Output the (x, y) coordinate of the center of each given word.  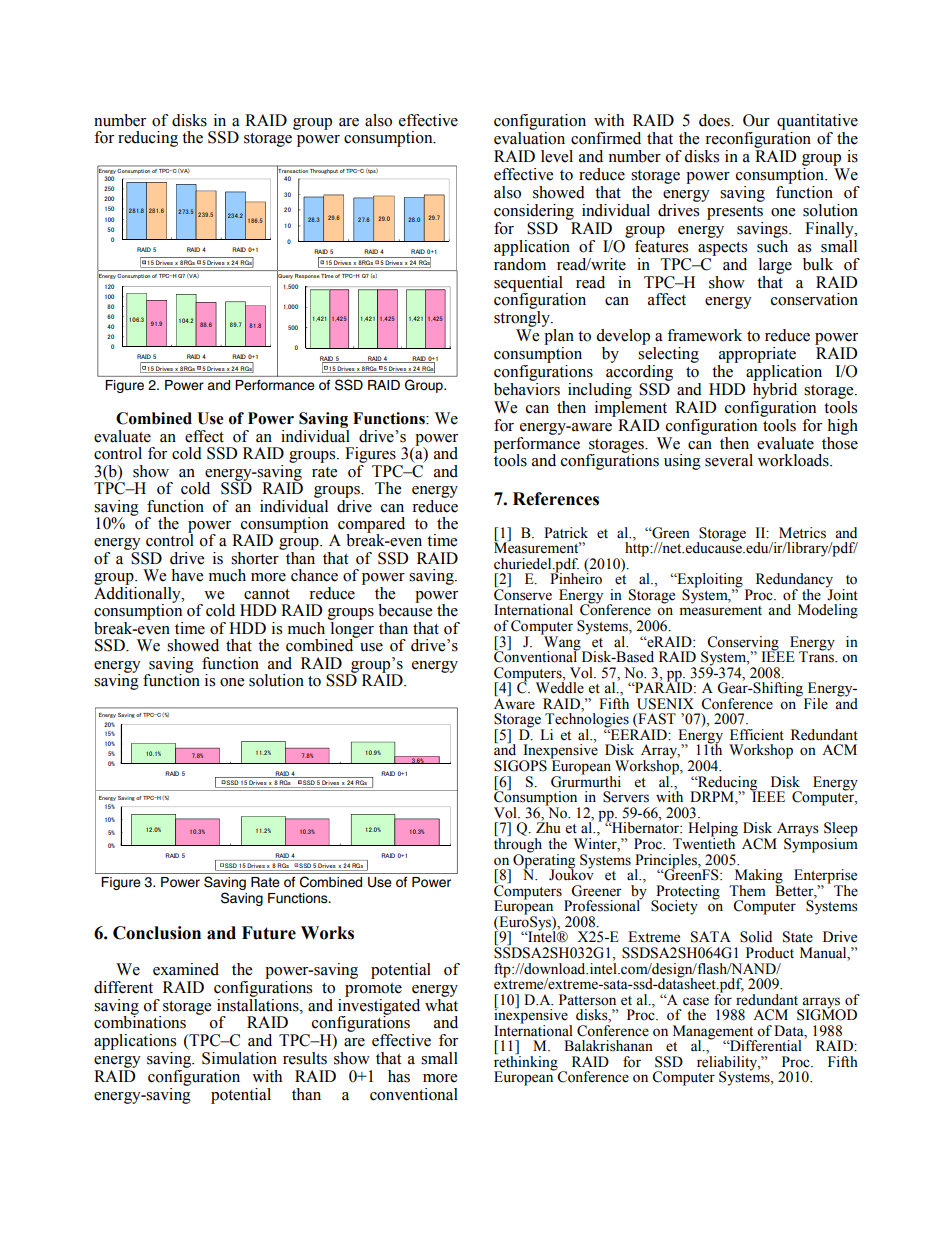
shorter (255, 558)
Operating (544, 860)
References (556, 499)
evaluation (529, 138)
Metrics (802, 533)
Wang (562, 643)
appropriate (757, 355)
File (816, 704)
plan (559, 337)
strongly (523, 319)
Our (756, 120)
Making (757, 877)
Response (307, 276)
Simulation (239, 1058)
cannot (267, 594)
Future (269, 933)
